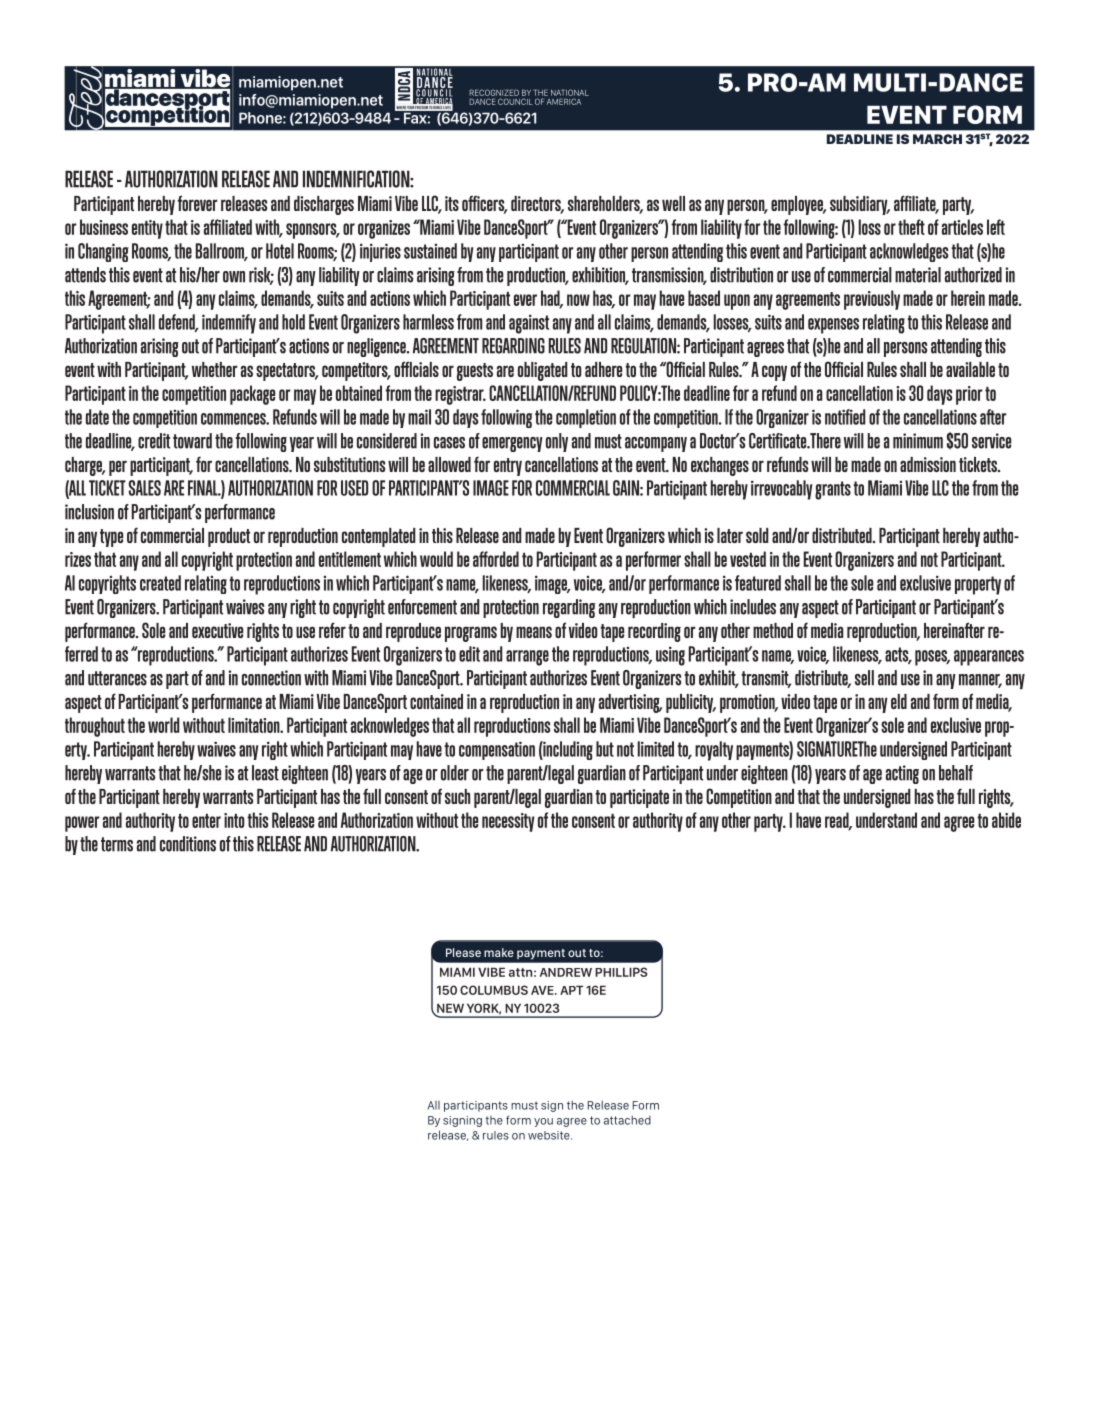 Image resolution: width=1099 pixels, height=1423 pixels. Describe the element at coordinates (550, 1135) in the screenshot. I see `website` at that location.
